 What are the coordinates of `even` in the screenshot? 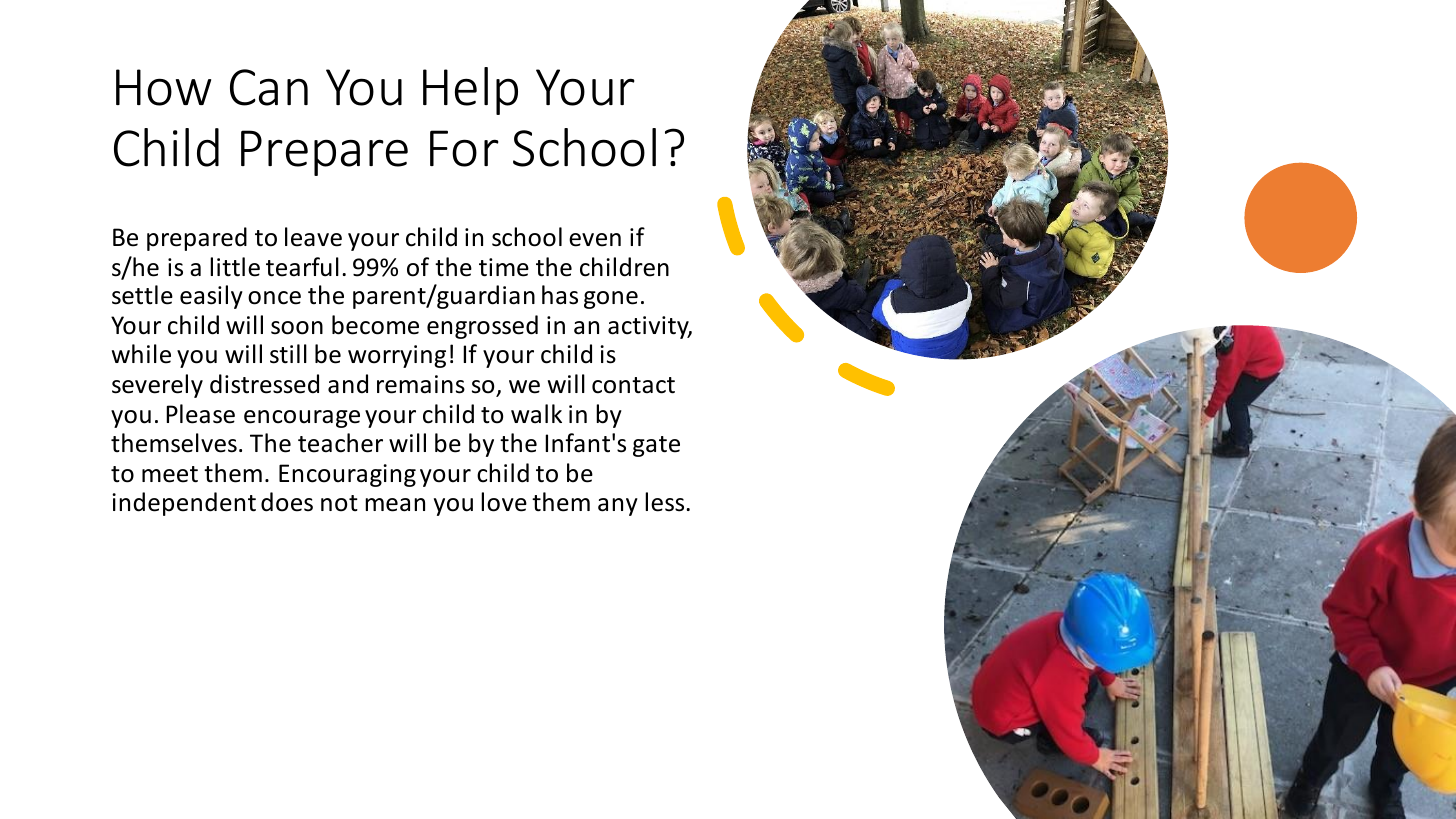 It's located at (595, 240).
